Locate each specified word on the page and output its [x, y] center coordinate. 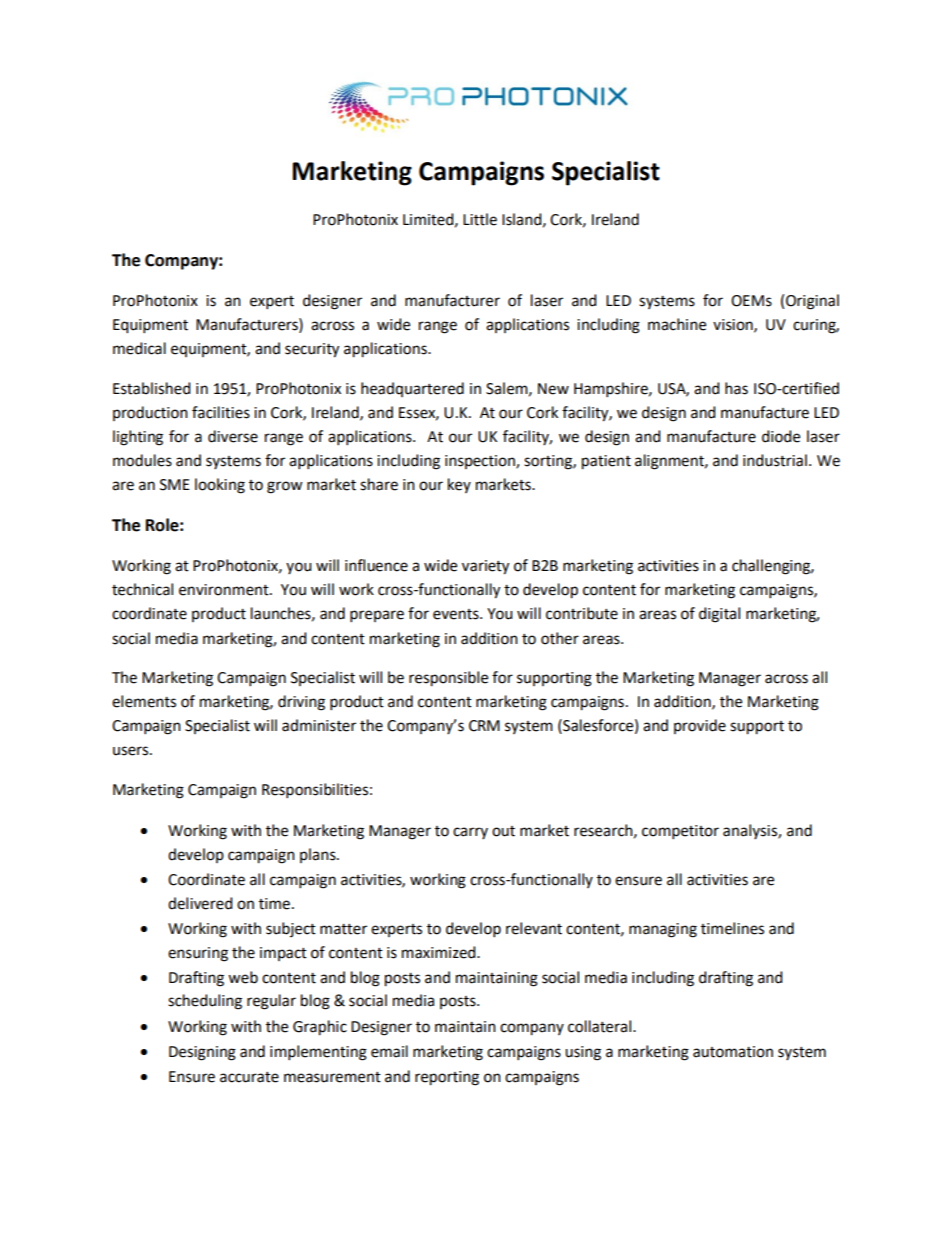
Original [812, 302]
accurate [249, 1077]
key [459, 485]
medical [139, 348]
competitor [680, 832]
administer [319, 725]
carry [470, 833]
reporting [447, 1078]
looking [220, 486]
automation [733, 1052]
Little [480, 219]
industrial [775, 460]
